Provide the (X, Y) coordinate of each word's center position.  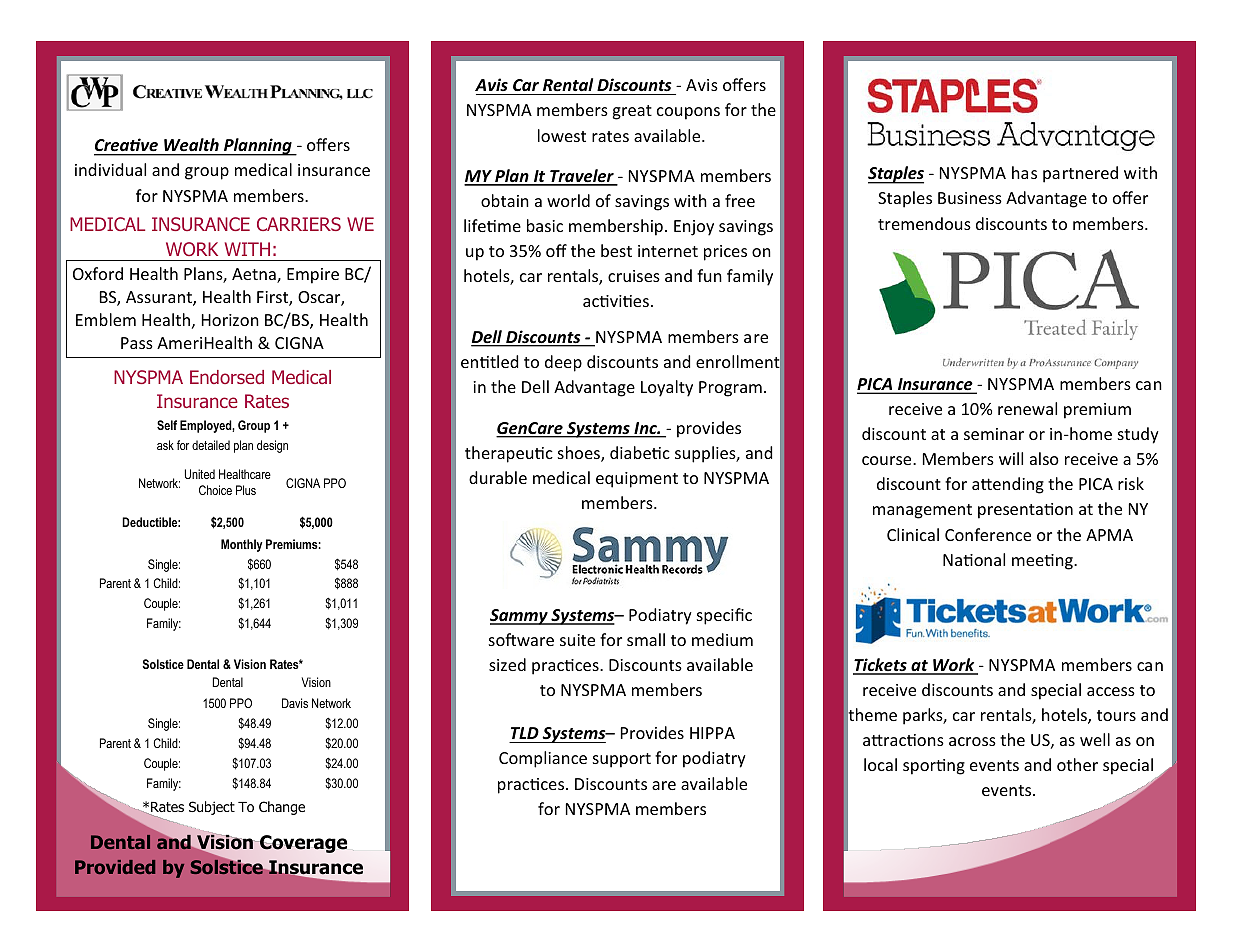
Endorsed (227, 377)
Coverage (302, 844)
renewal (1027, 408)
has (1024, 172)
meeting (1043, 562)
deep (563, 363)
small (646, 639)
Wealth (191, 146)
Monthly (242, 545)
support (622, 760)
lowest (562, 135)
